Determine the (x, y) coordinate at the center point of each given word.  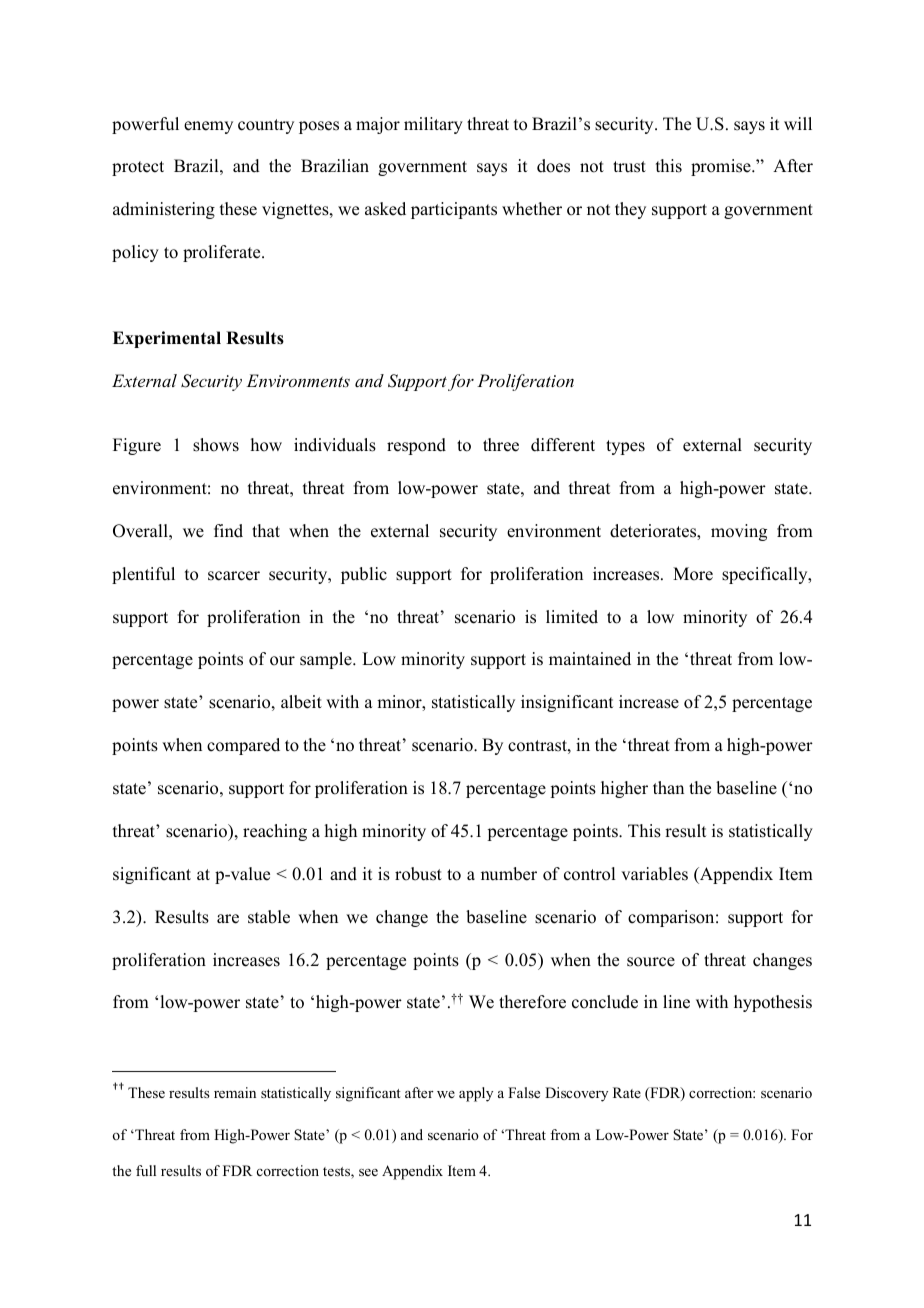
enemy (208, 127)
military (433, 125)
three (501, 445)
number (509, 874)
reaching (275, 832)
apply (476, 1094)
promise (722, 167)
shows (216, 445)
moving (739, 532)
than (668, 787)
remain (235, 1092)
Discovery (576, 1094)
